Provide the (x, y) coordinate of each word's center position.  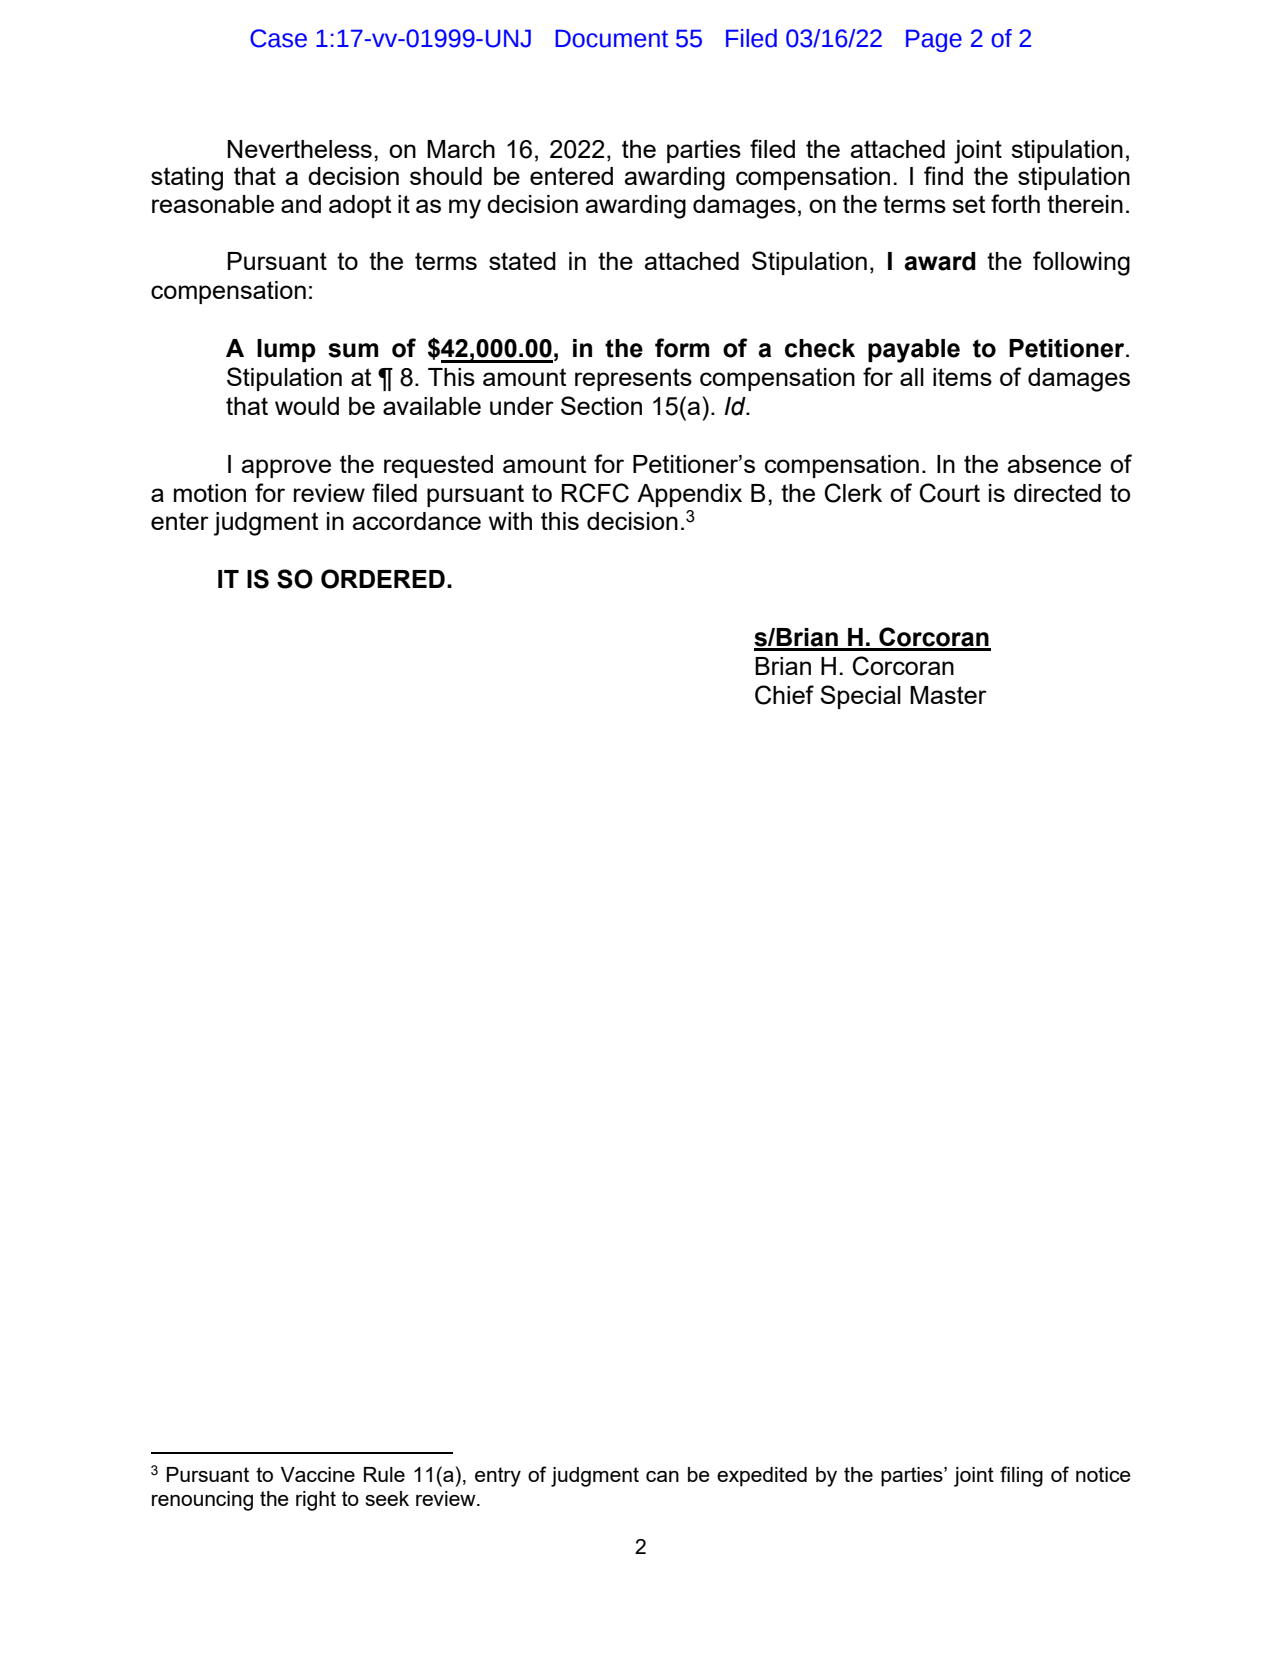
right (316, 1501)
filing (1021, 1476)
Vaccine (318, 1474)
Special (860, 697)
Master (948, 695)
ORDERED (383, 579)
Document (611, 38)
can (662, 1476)
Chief (784, 695)
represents (633, 379)
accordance (416, 521)
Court (950, 493)
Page (934, 40)
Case (278, 38)
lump (286, 350)
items (962, 377)
